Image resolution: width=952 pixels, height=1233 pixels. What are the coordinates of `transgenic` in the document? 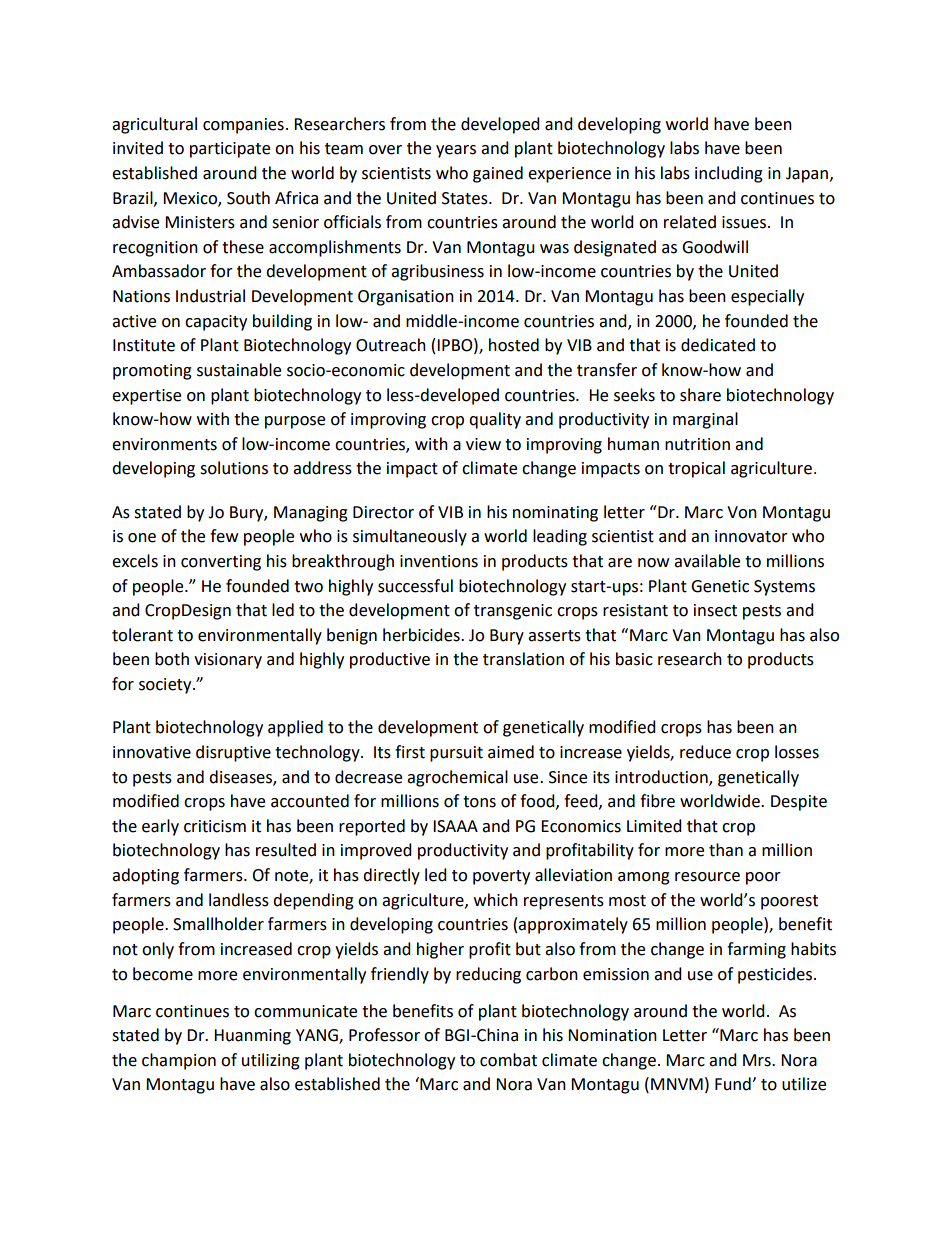 It's located at (513, 612).
